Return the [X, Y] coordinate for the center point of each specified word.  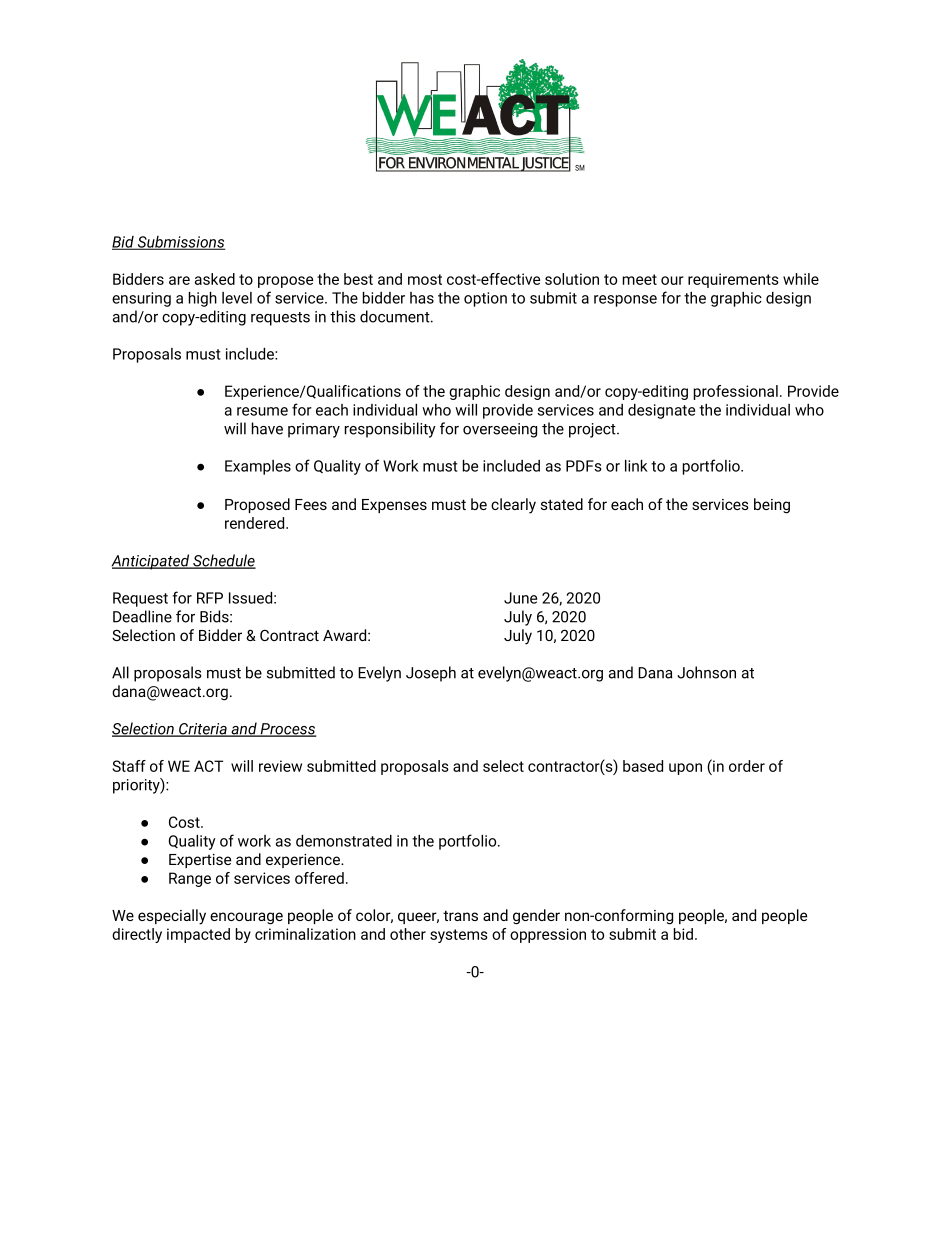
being [772, 506]
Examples [258, 467]
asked [215, 279]
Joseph [431, 674]
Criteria [203, 730]
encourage [246, 918]
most [425, 279]
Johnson [706, 672]
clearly [513, 506]
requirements [733, 280]
